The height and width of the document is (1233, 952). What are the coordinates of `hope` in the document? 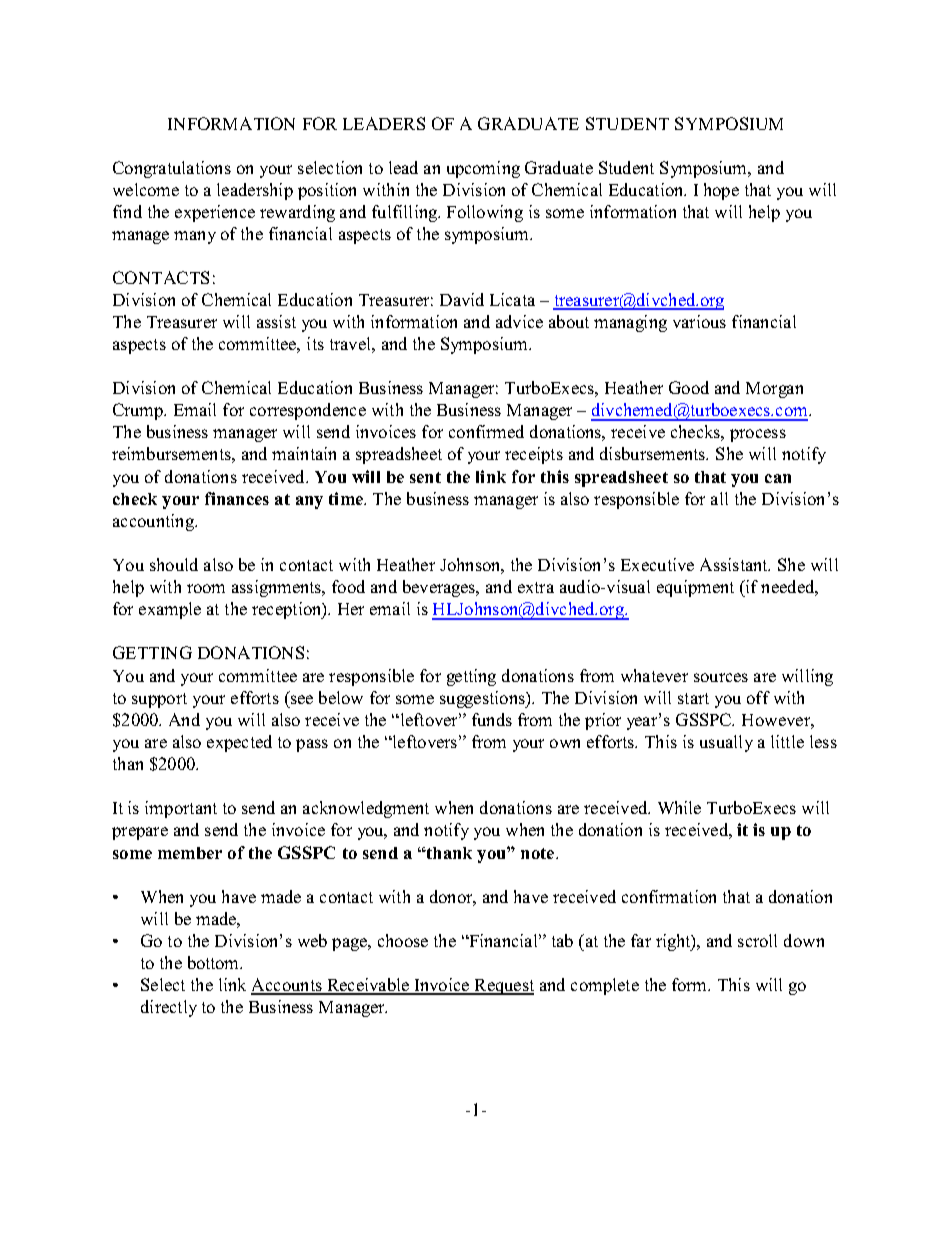 It's located at (721, 191).
